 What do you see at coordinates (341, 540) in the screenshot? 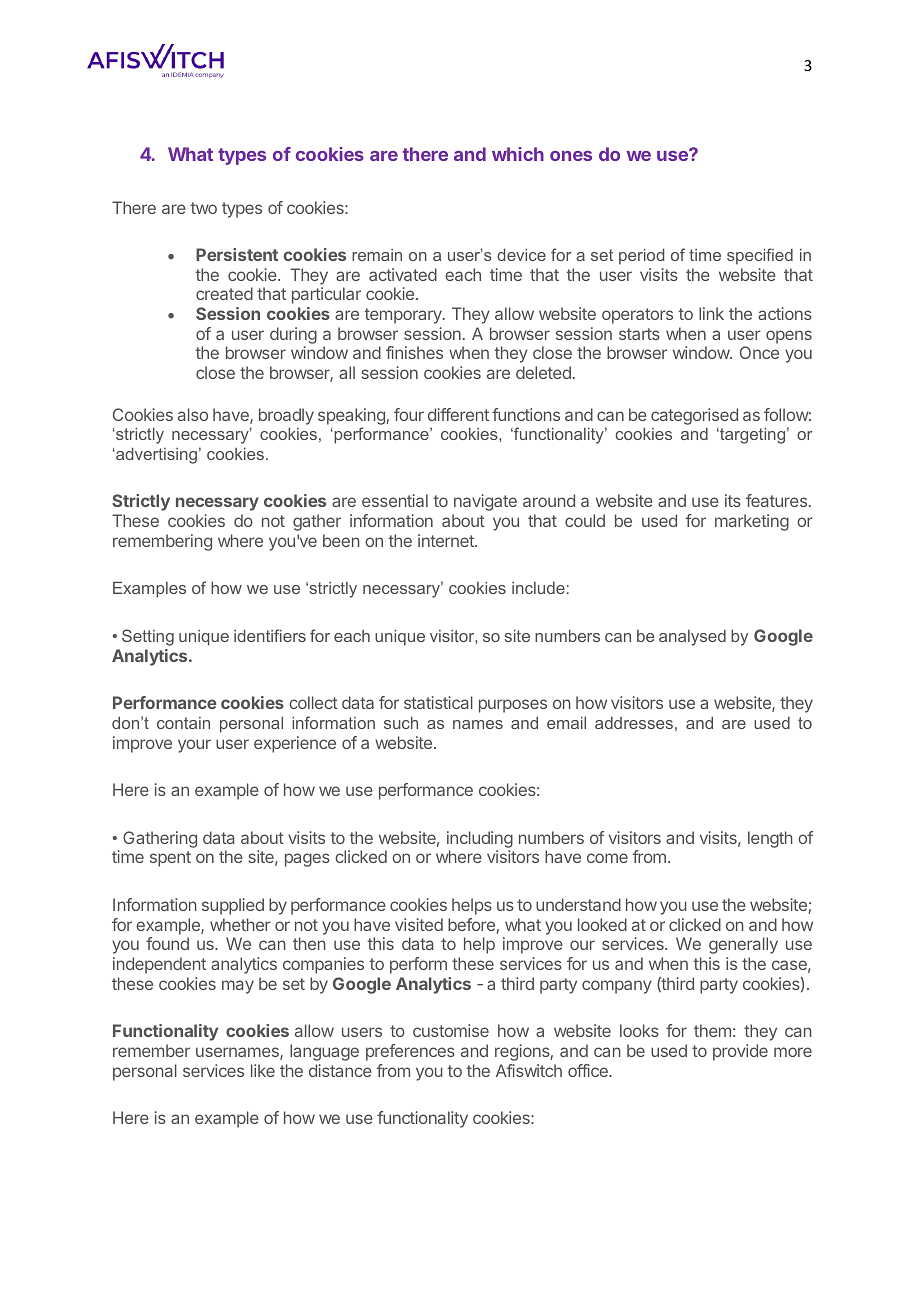
I see `been` at bounding box center [341, 540].
